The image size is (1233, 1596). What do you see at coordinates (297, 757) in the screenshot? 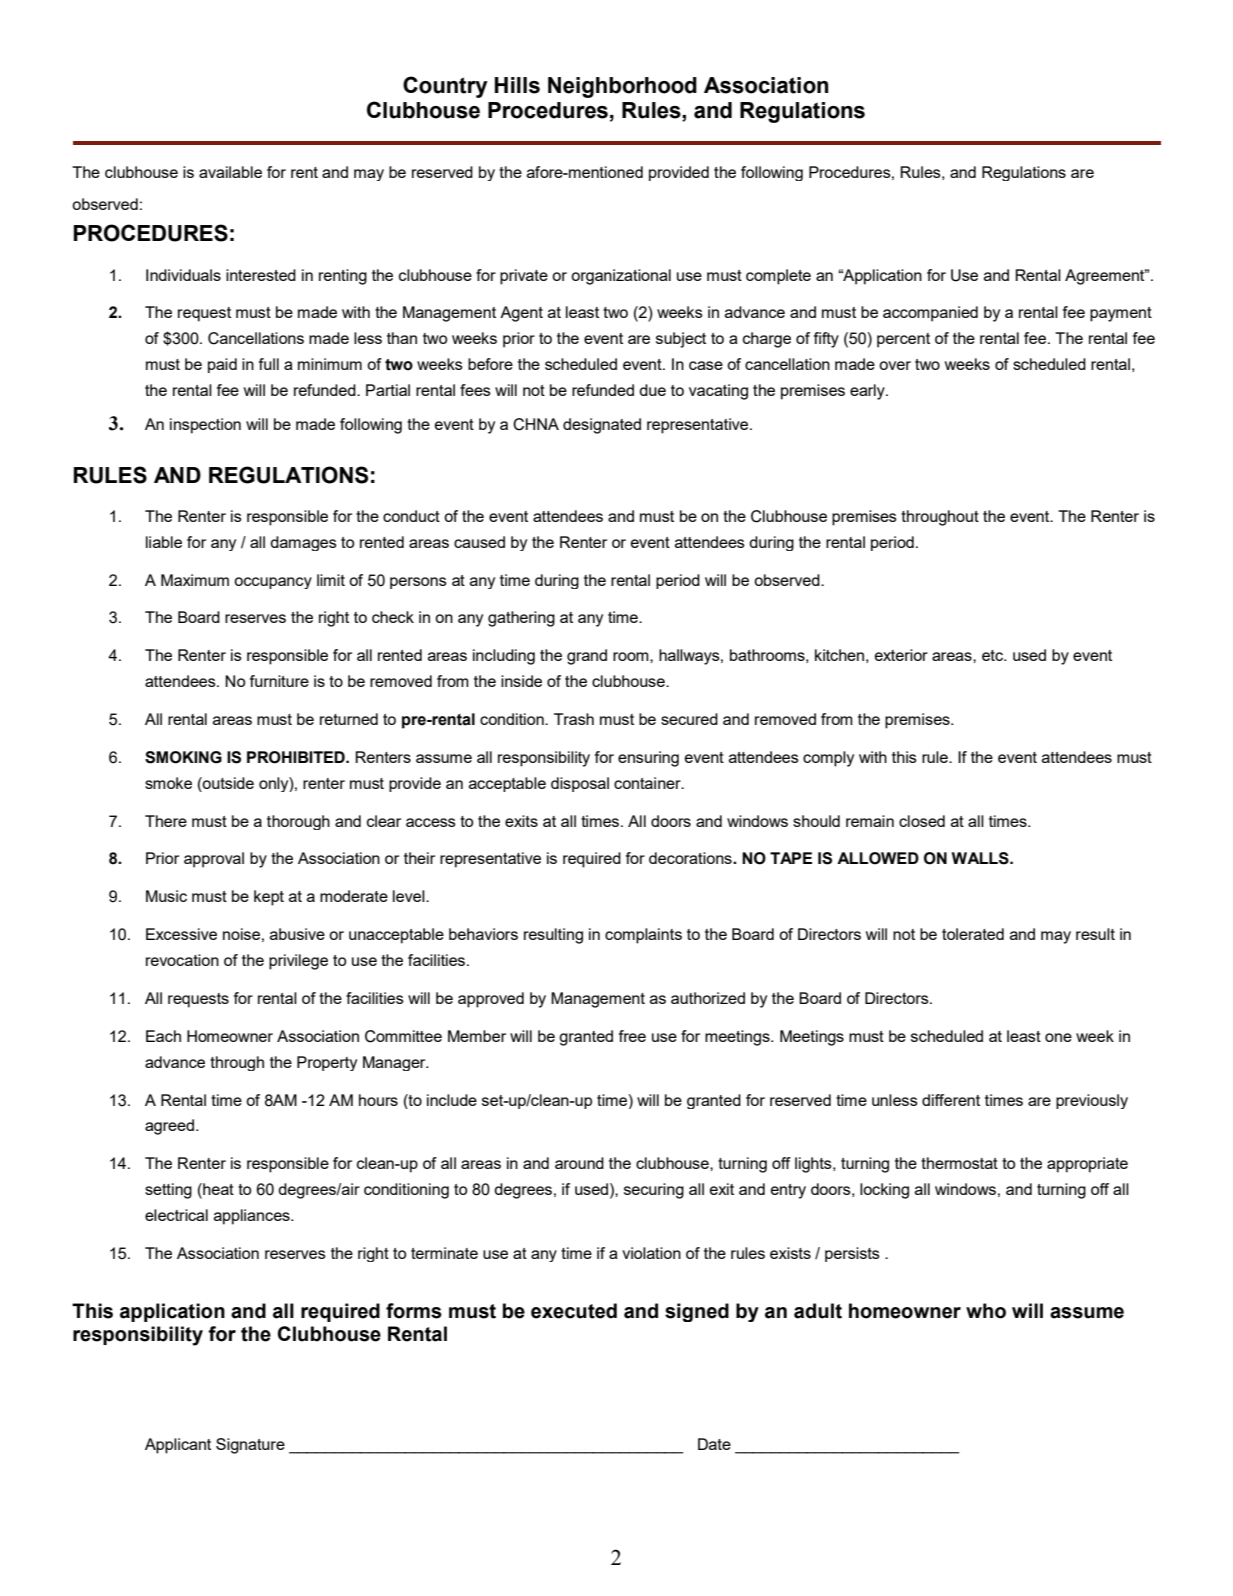
I see `PROHIBITED` at bounding box center [297, 757].
